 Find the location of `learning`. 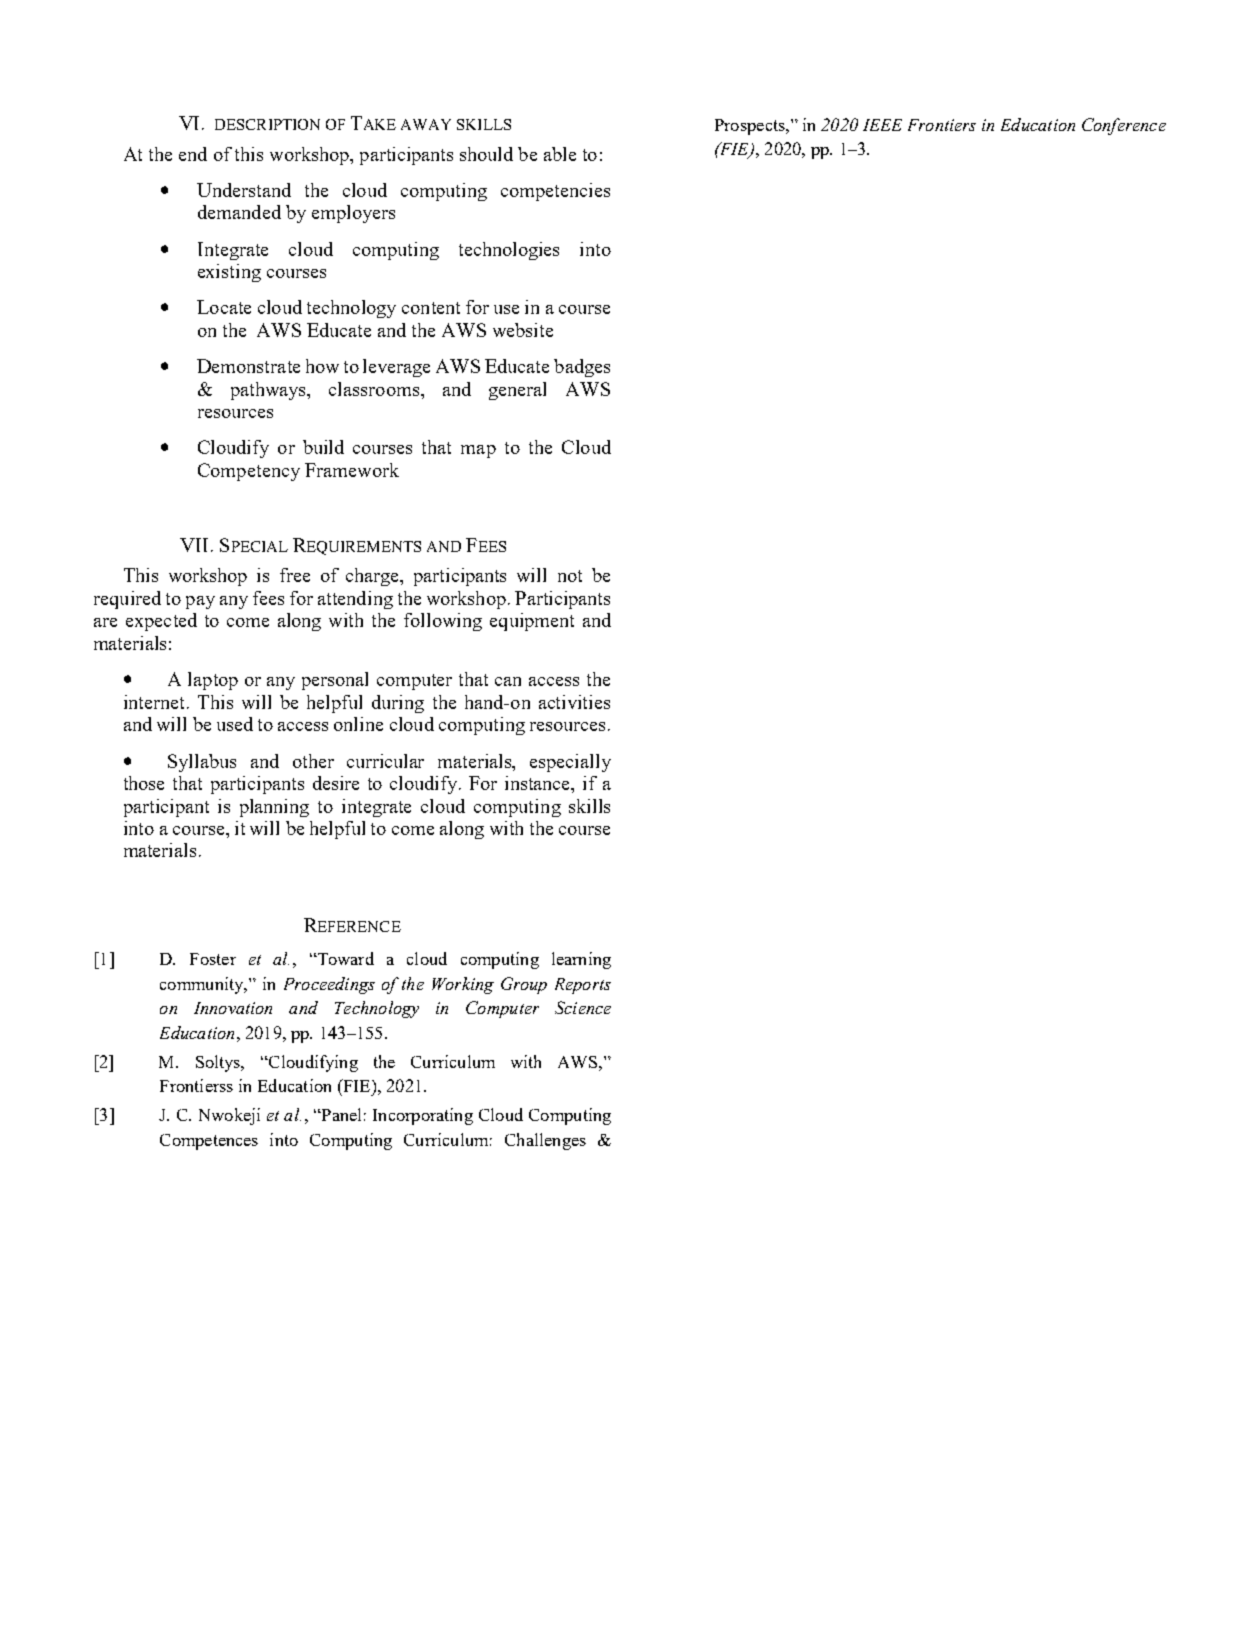

learning is located at coordinates (581, 960).
